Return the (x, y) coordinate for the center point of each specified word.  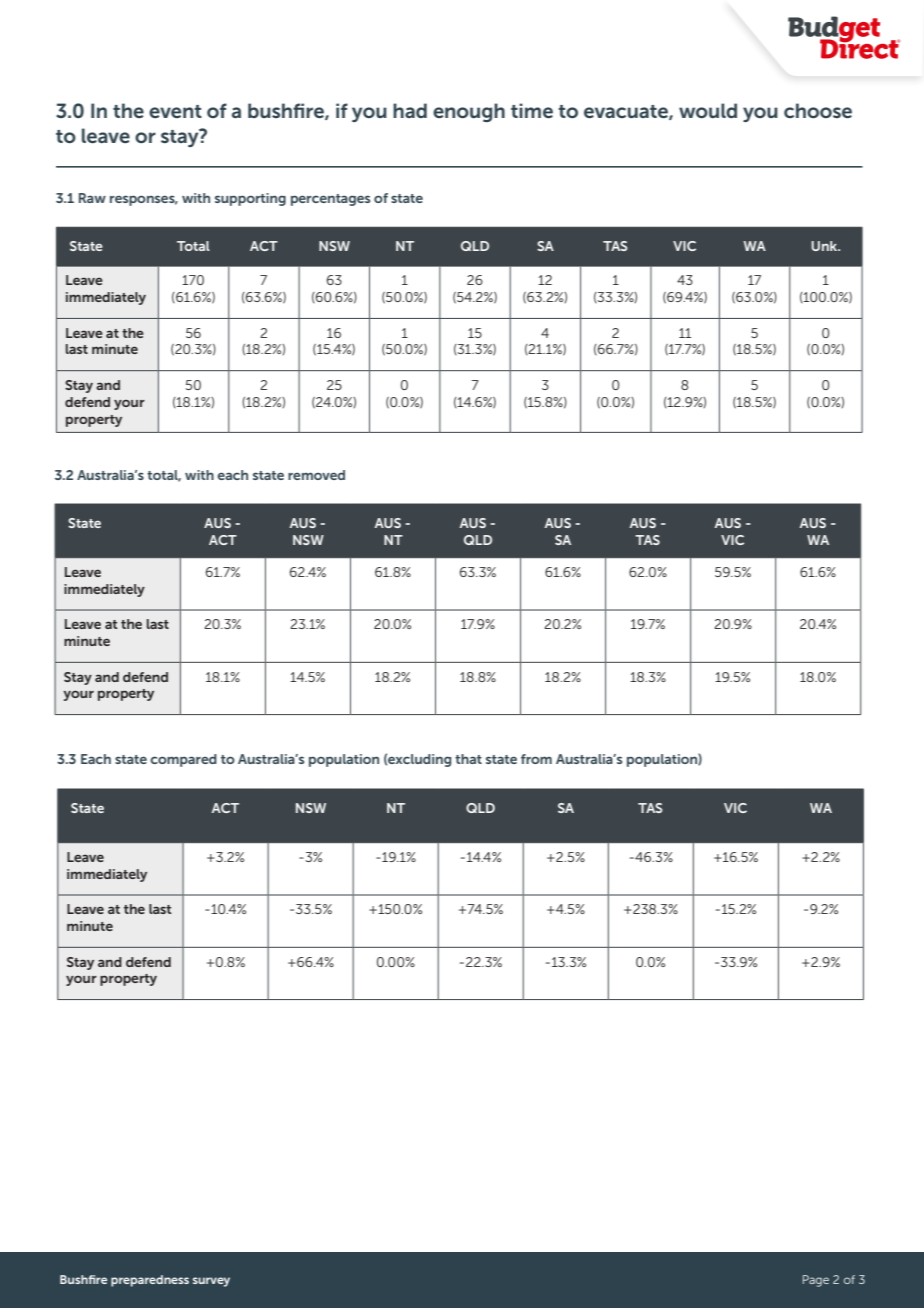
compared (183, 760)
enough (469, 112)
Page (816, 1281)
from (536, 759)
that (468, 759)
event (175, 111)
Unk (825, 246)
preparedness (150, 1281)
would (708, 110)
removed (316, 475)
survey (211, 1282)
